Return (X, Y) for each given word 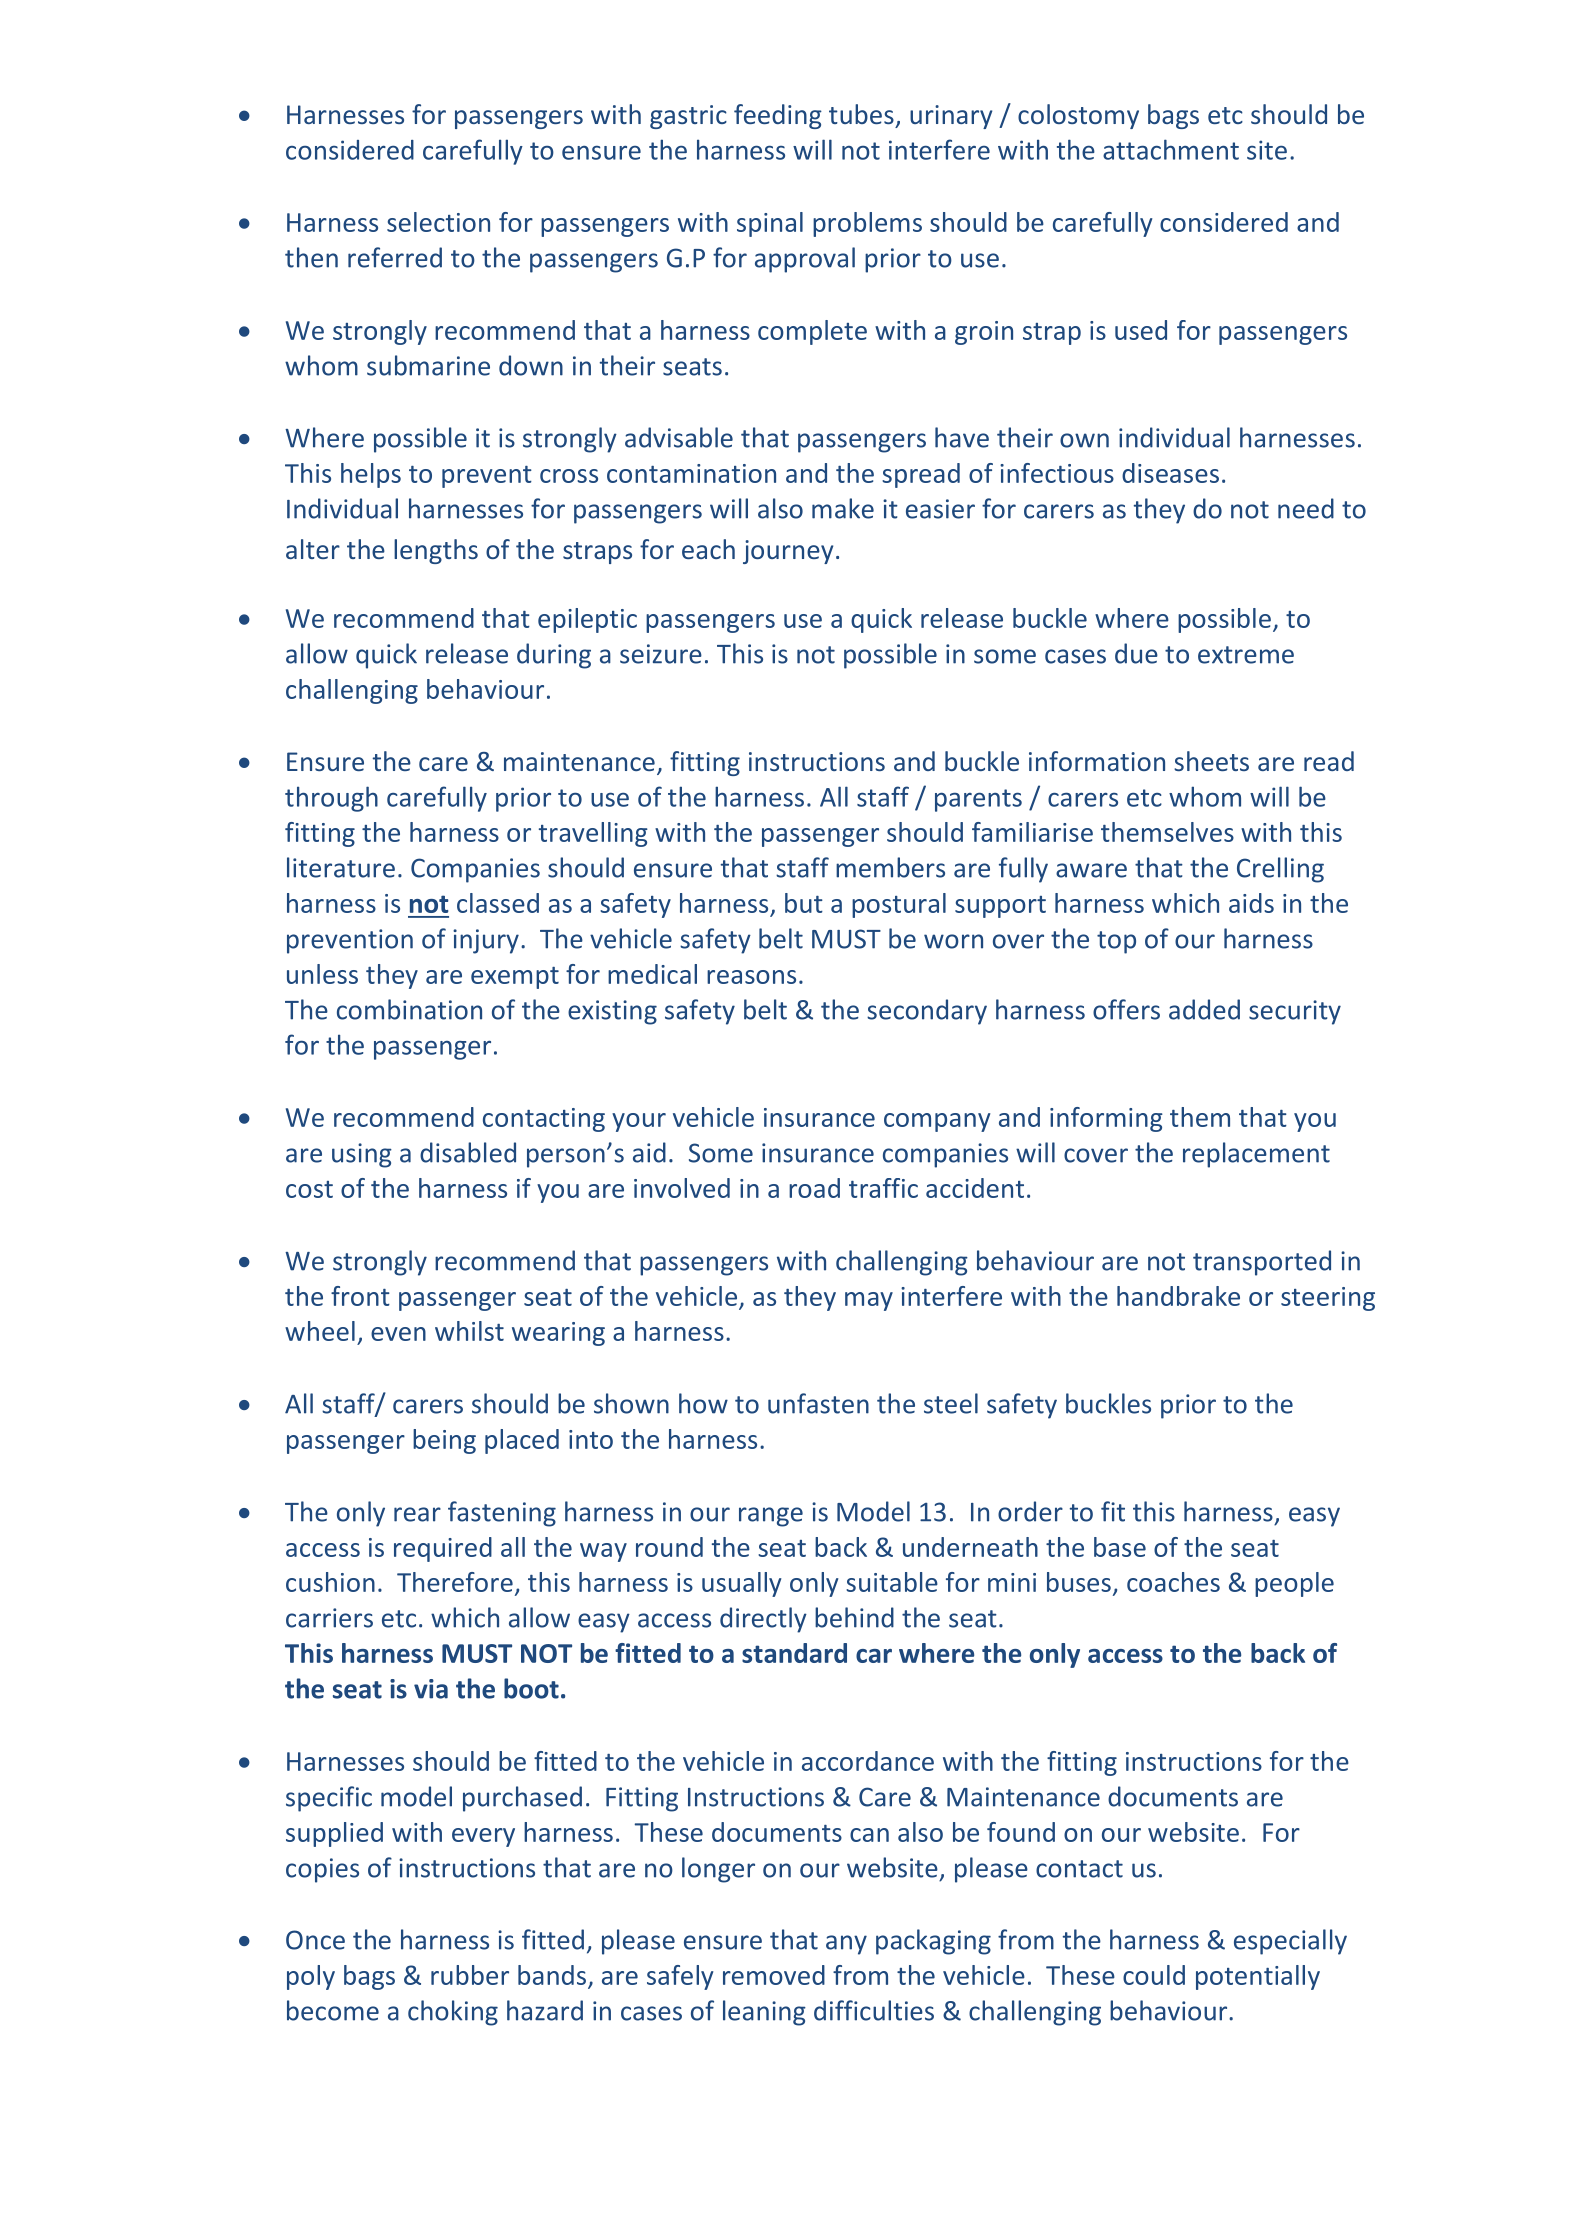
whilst (469, 1331)
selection (438, 222)
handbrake (1178, 1296)
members (890, 867)
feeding (778, 116)
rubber (470, 1975)
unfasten (818, 1403)
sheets (1211, 761)
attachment (1171, 149)
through (331, 799)
